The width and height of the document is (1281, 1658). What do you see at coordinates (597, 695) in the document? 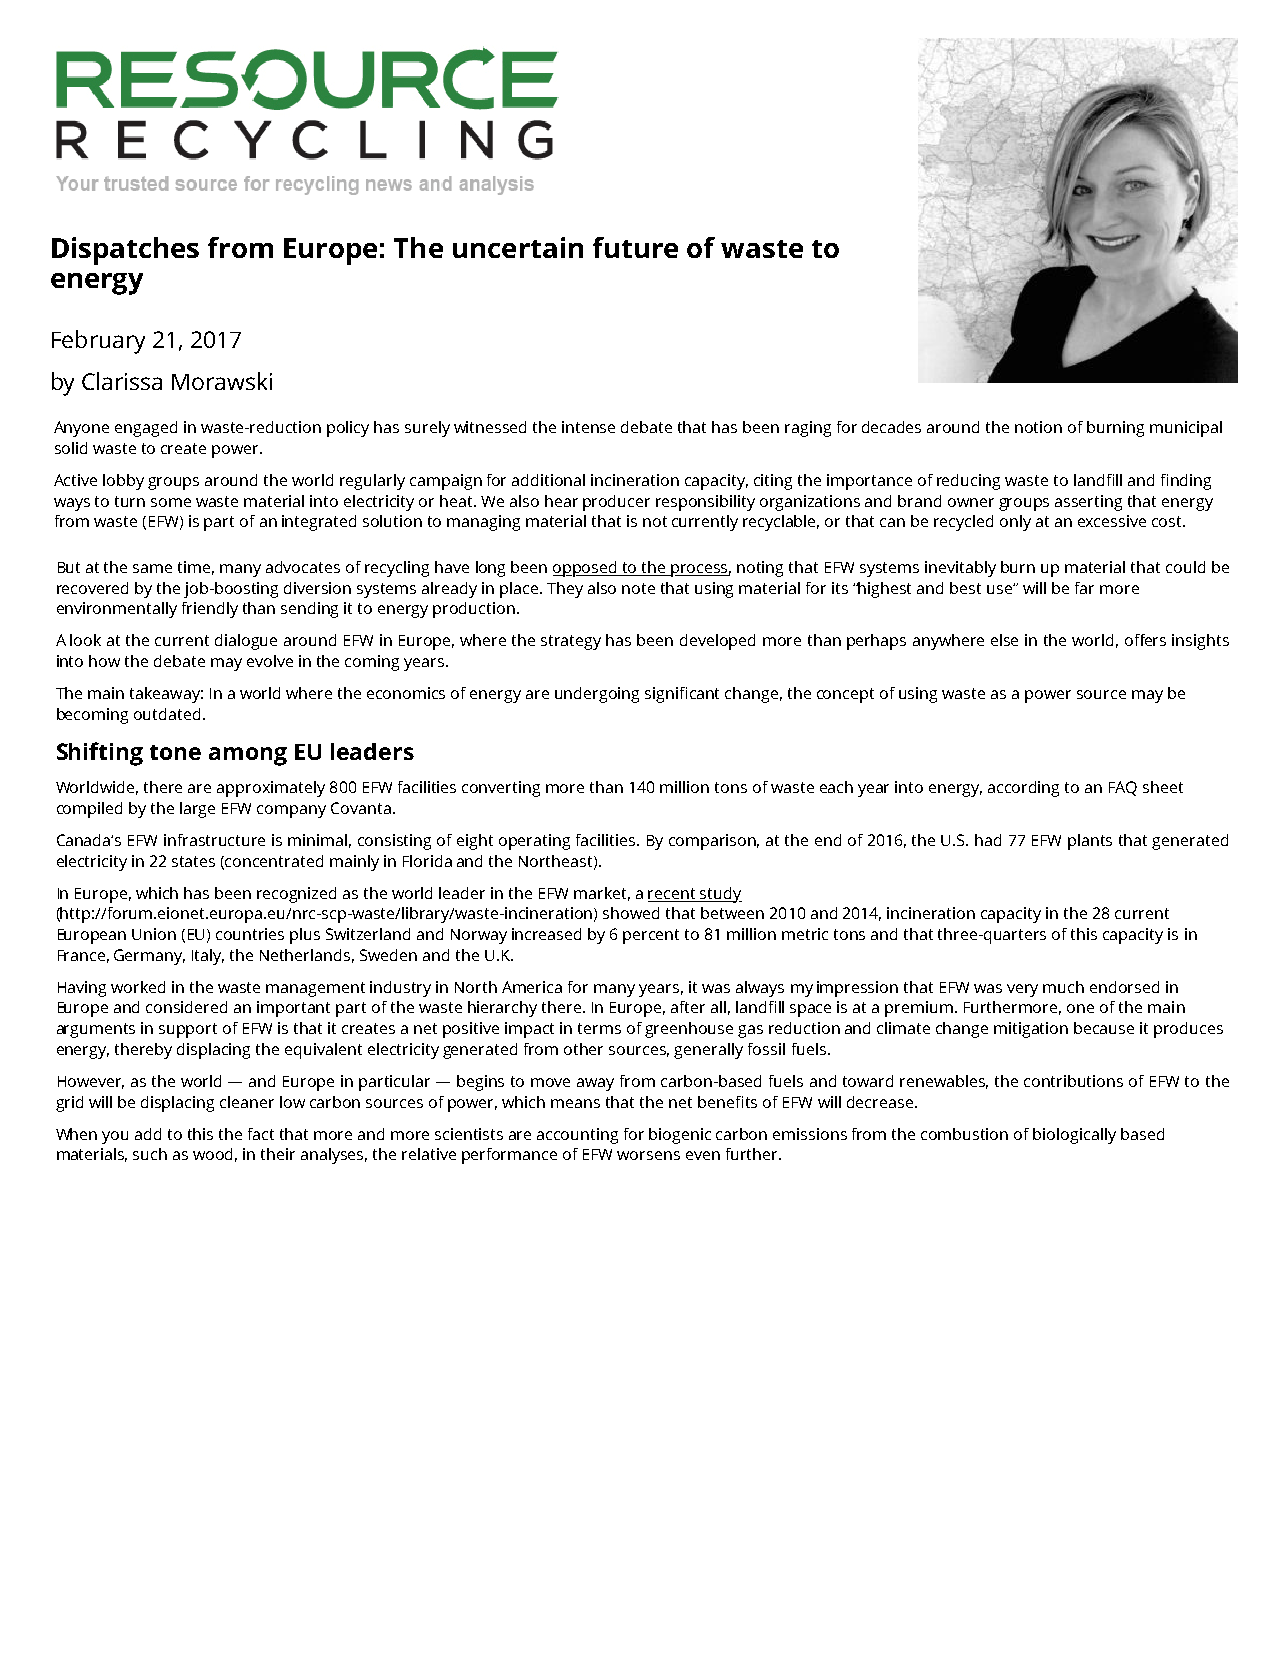
I see `undergoing` at bounding box center [597, 695].
